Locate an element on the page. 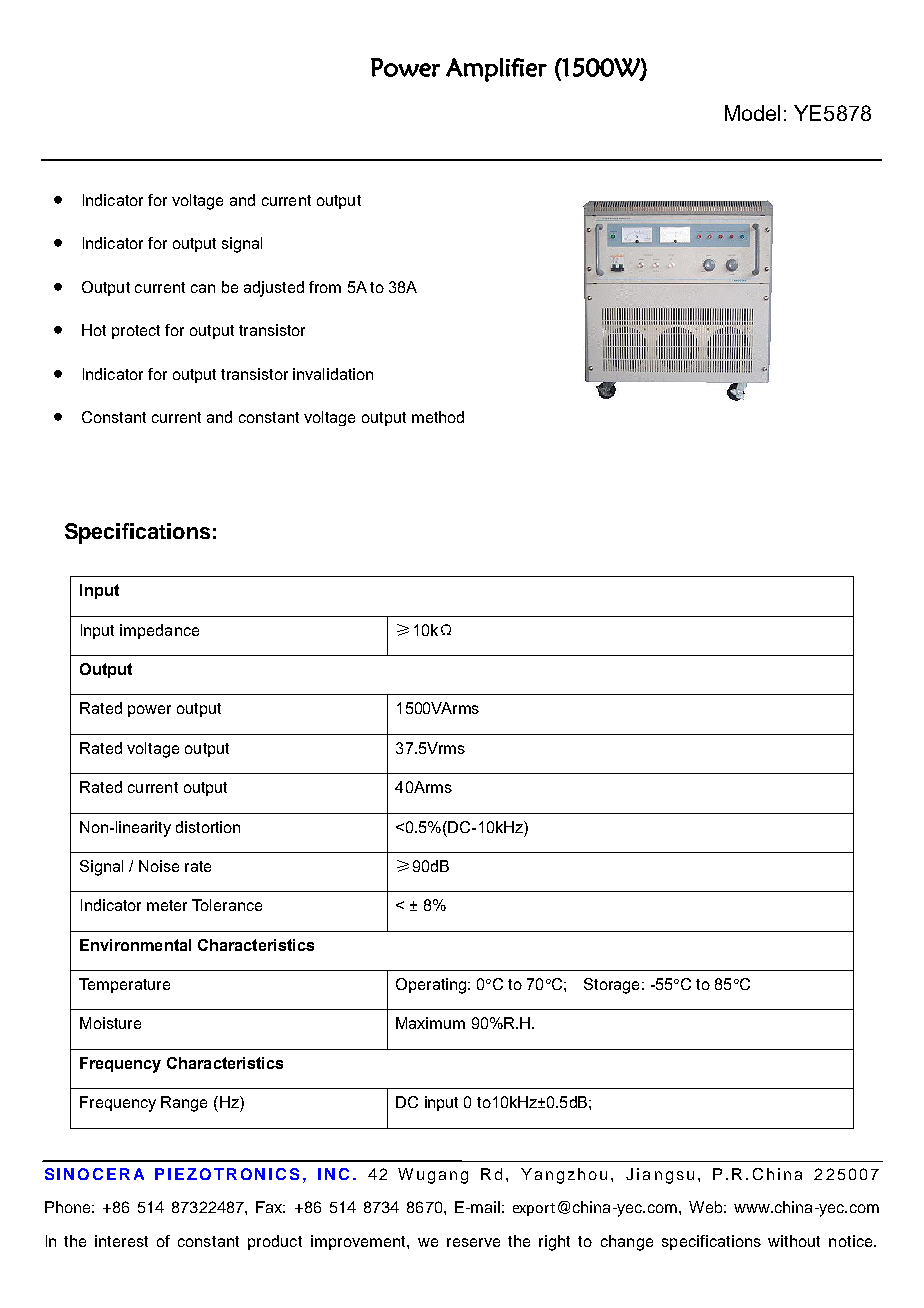 The width and height of the page is (924, 1308). interest is located at coordinates (121, 1241).
